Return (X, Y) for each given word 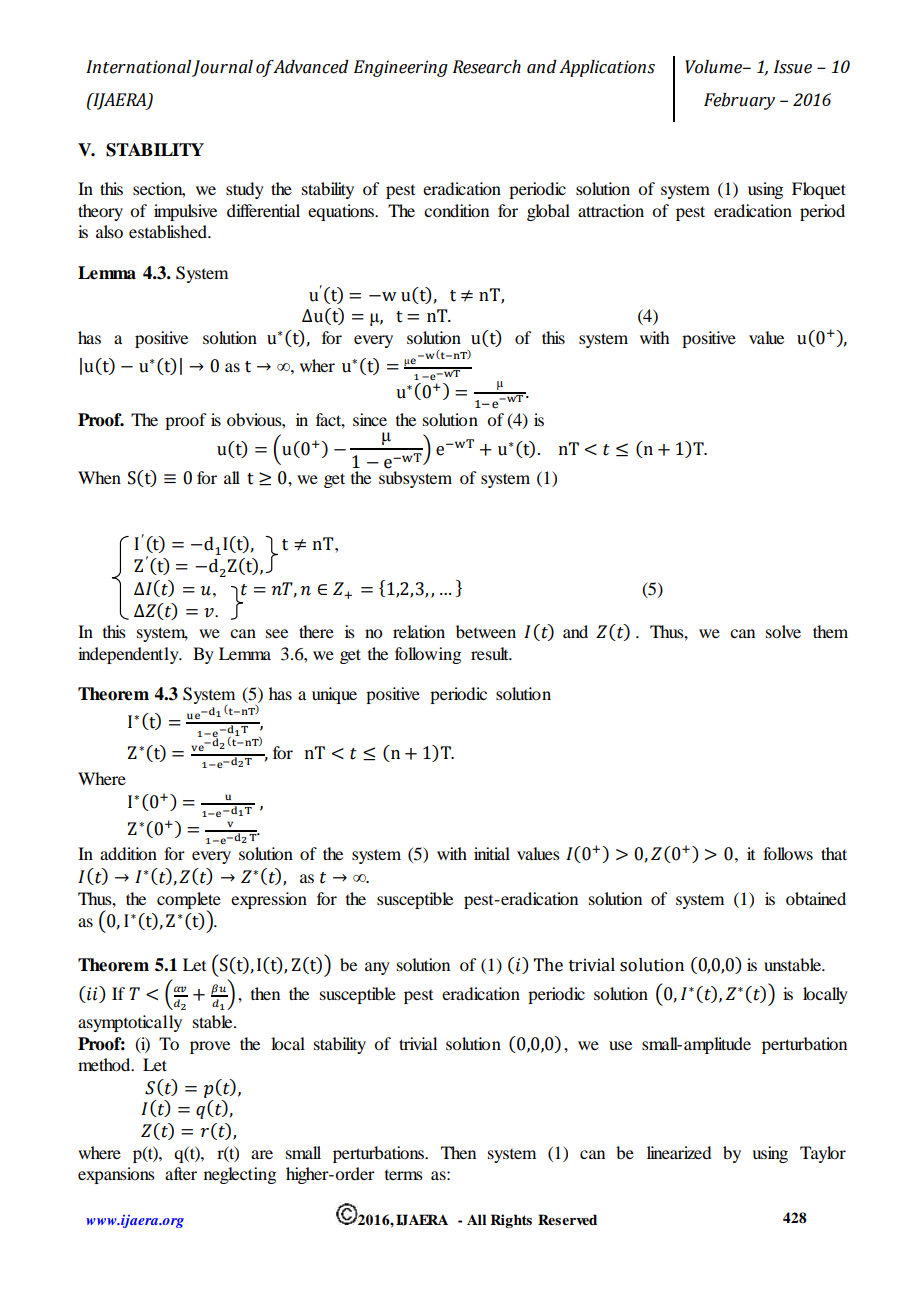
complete (189, 901)
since (370, 419)
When (99, 477)
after (181, 1173)
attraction (611, 210)
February (739, 101)
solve (783, 631)
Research (487, 67)
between (486, 631)
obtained (816, 898)
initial (492, 853)
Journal (222, 68)
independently (129, 655)
